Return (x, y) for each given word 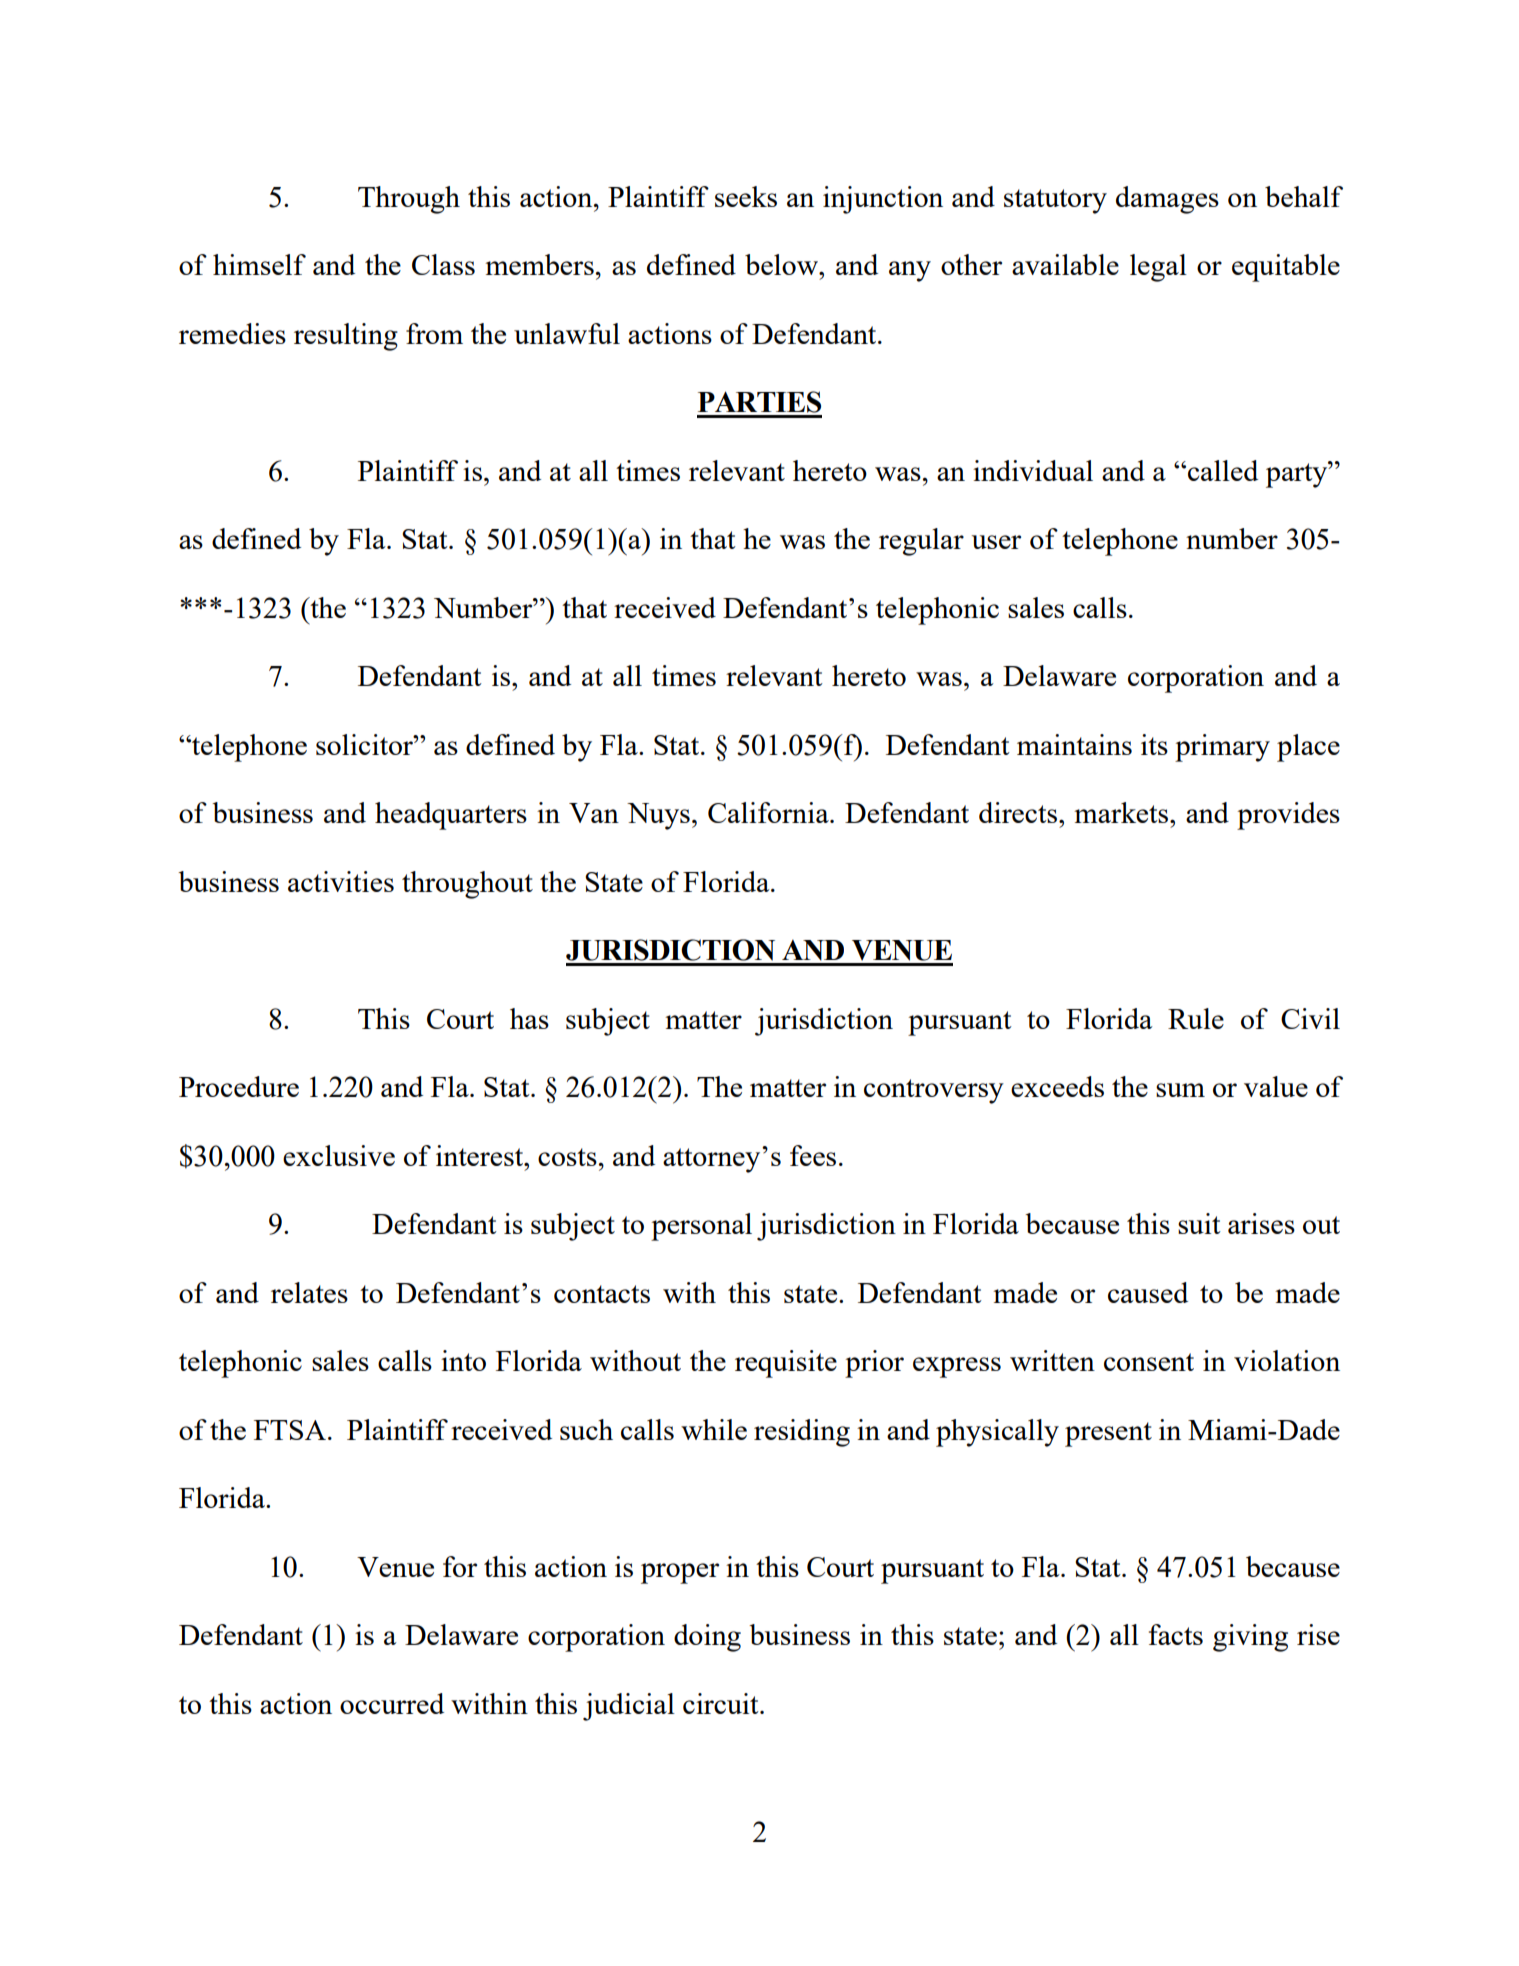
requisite (786, 1364)
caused (1148, 1292)
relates (309, 1292)
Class (443, 264)
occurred (392, 1703)
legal (1158, 268)
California (769, 812)
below (782, 264)
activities (341, 881)
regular (921, 542)
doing (707, 1638)
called (1223, 470)
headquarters (451, 816)
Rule (1196, 1018)
